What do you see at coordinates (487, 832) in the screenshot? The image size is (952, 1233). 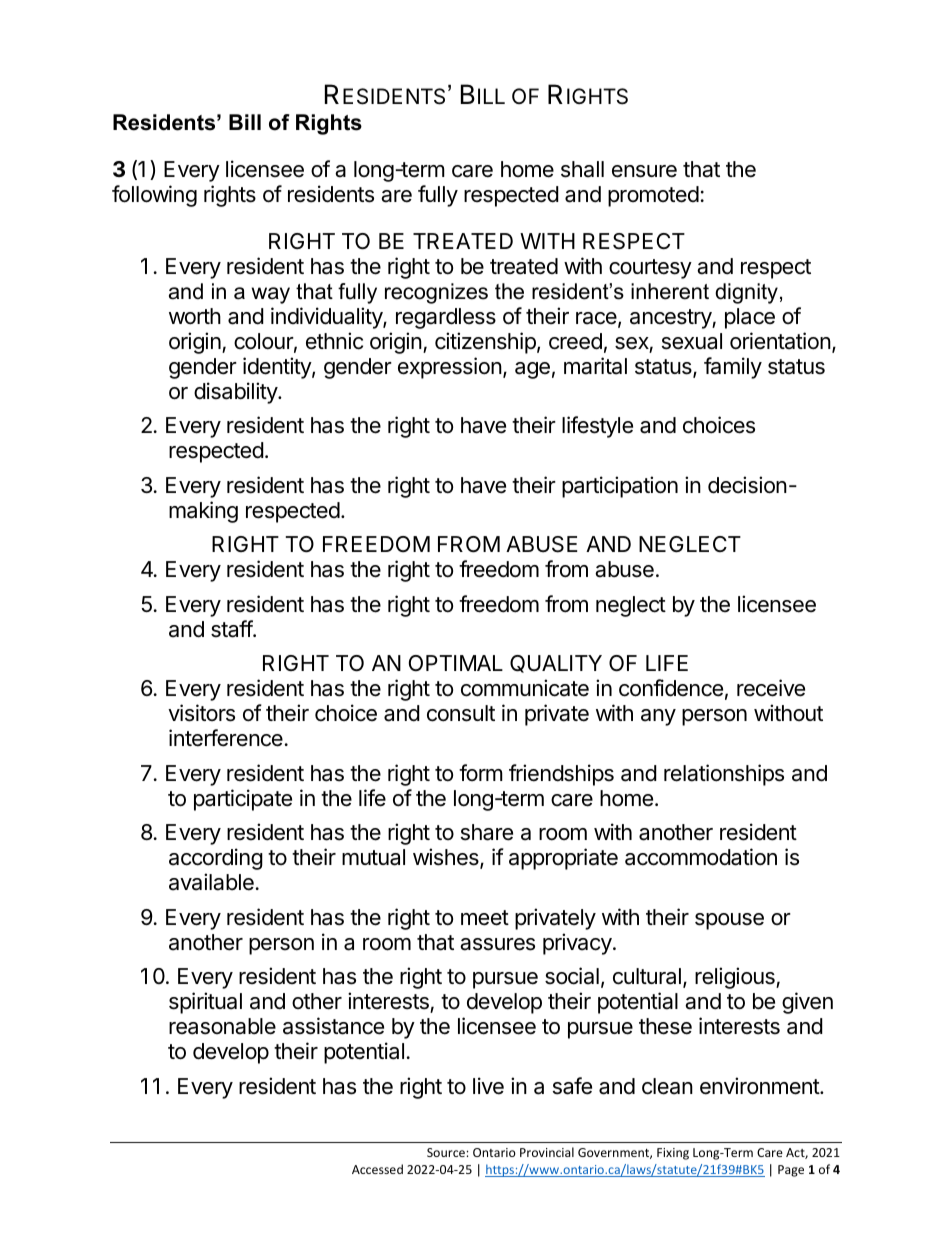 I see `share` at bounding box center [487, 832].
